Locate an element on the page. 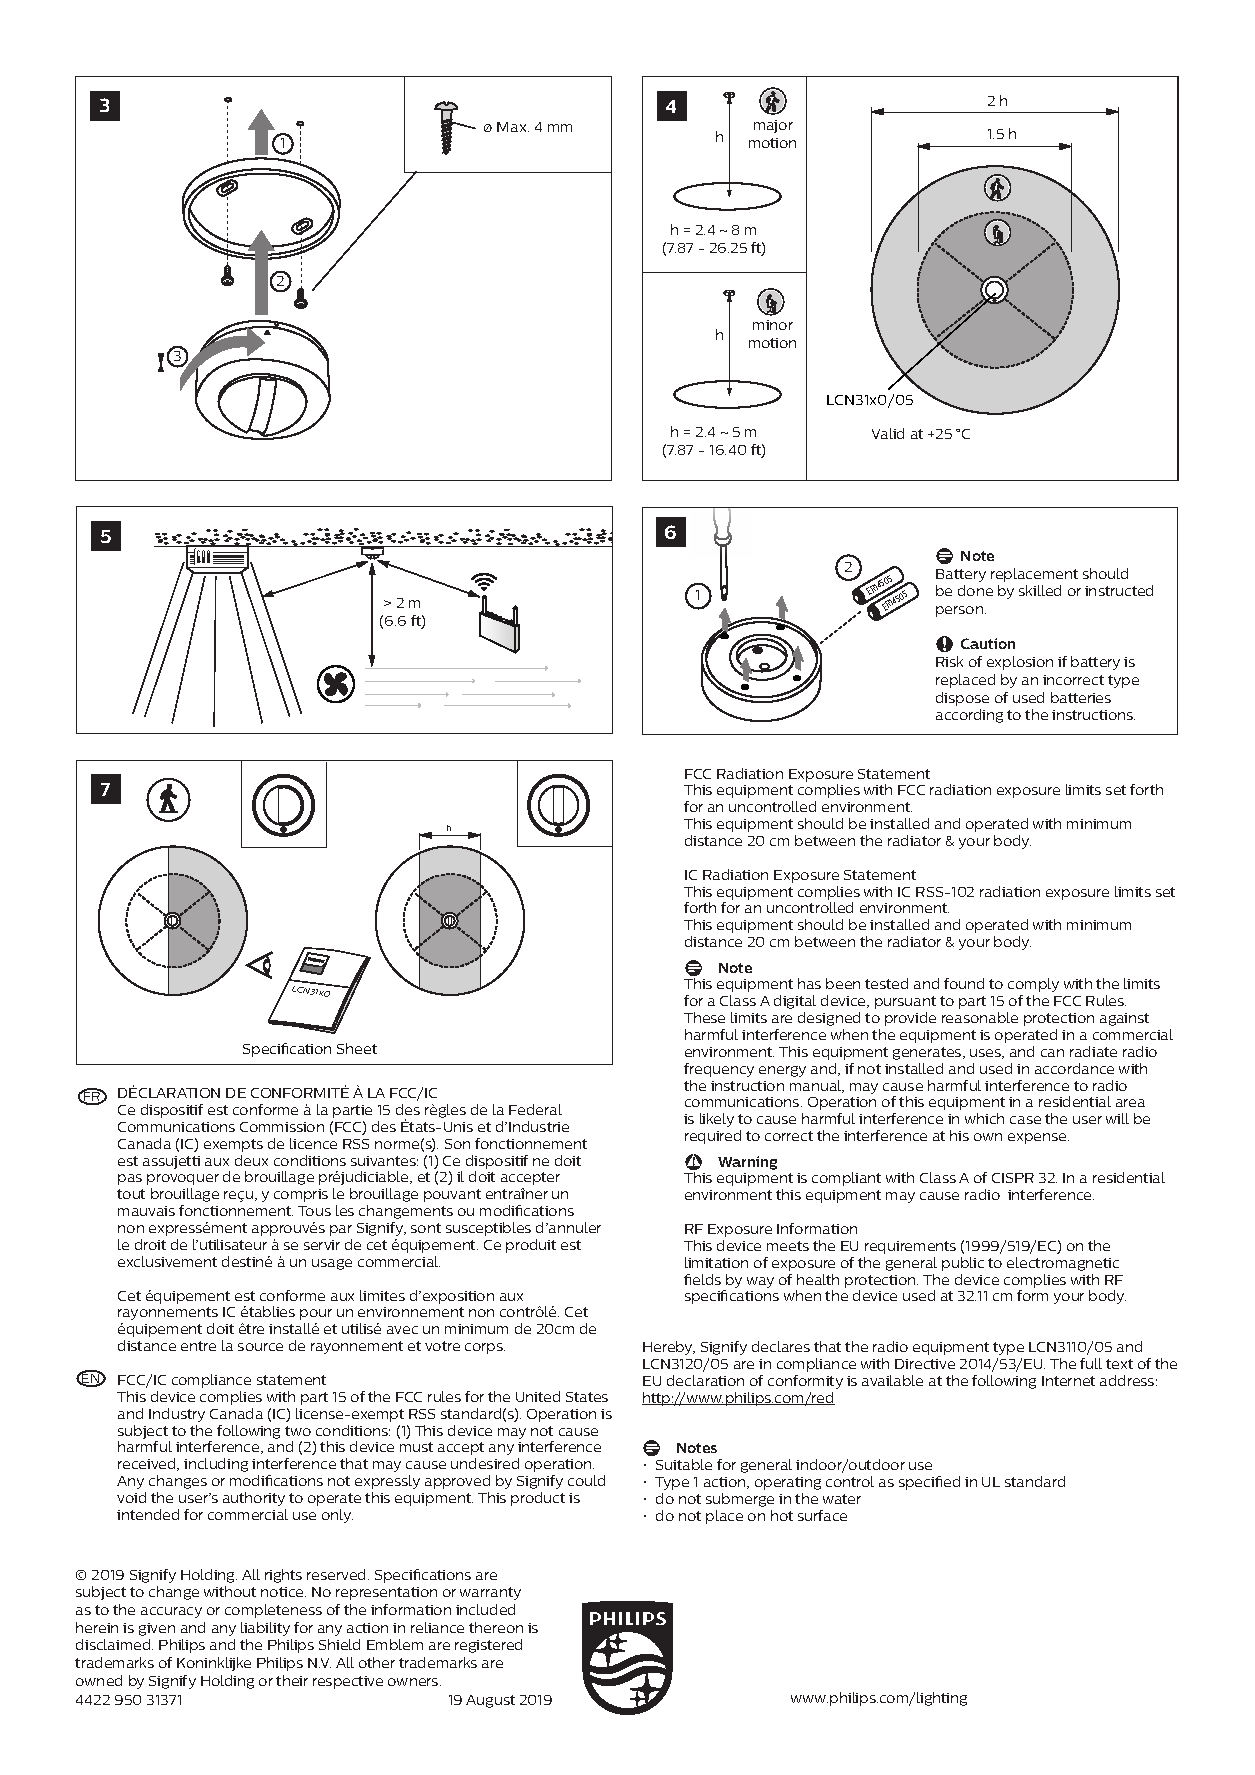 Image resolution: width=1255 pixels, height=1775 pixels. Sheet is located at coordinates (357, 1048).
